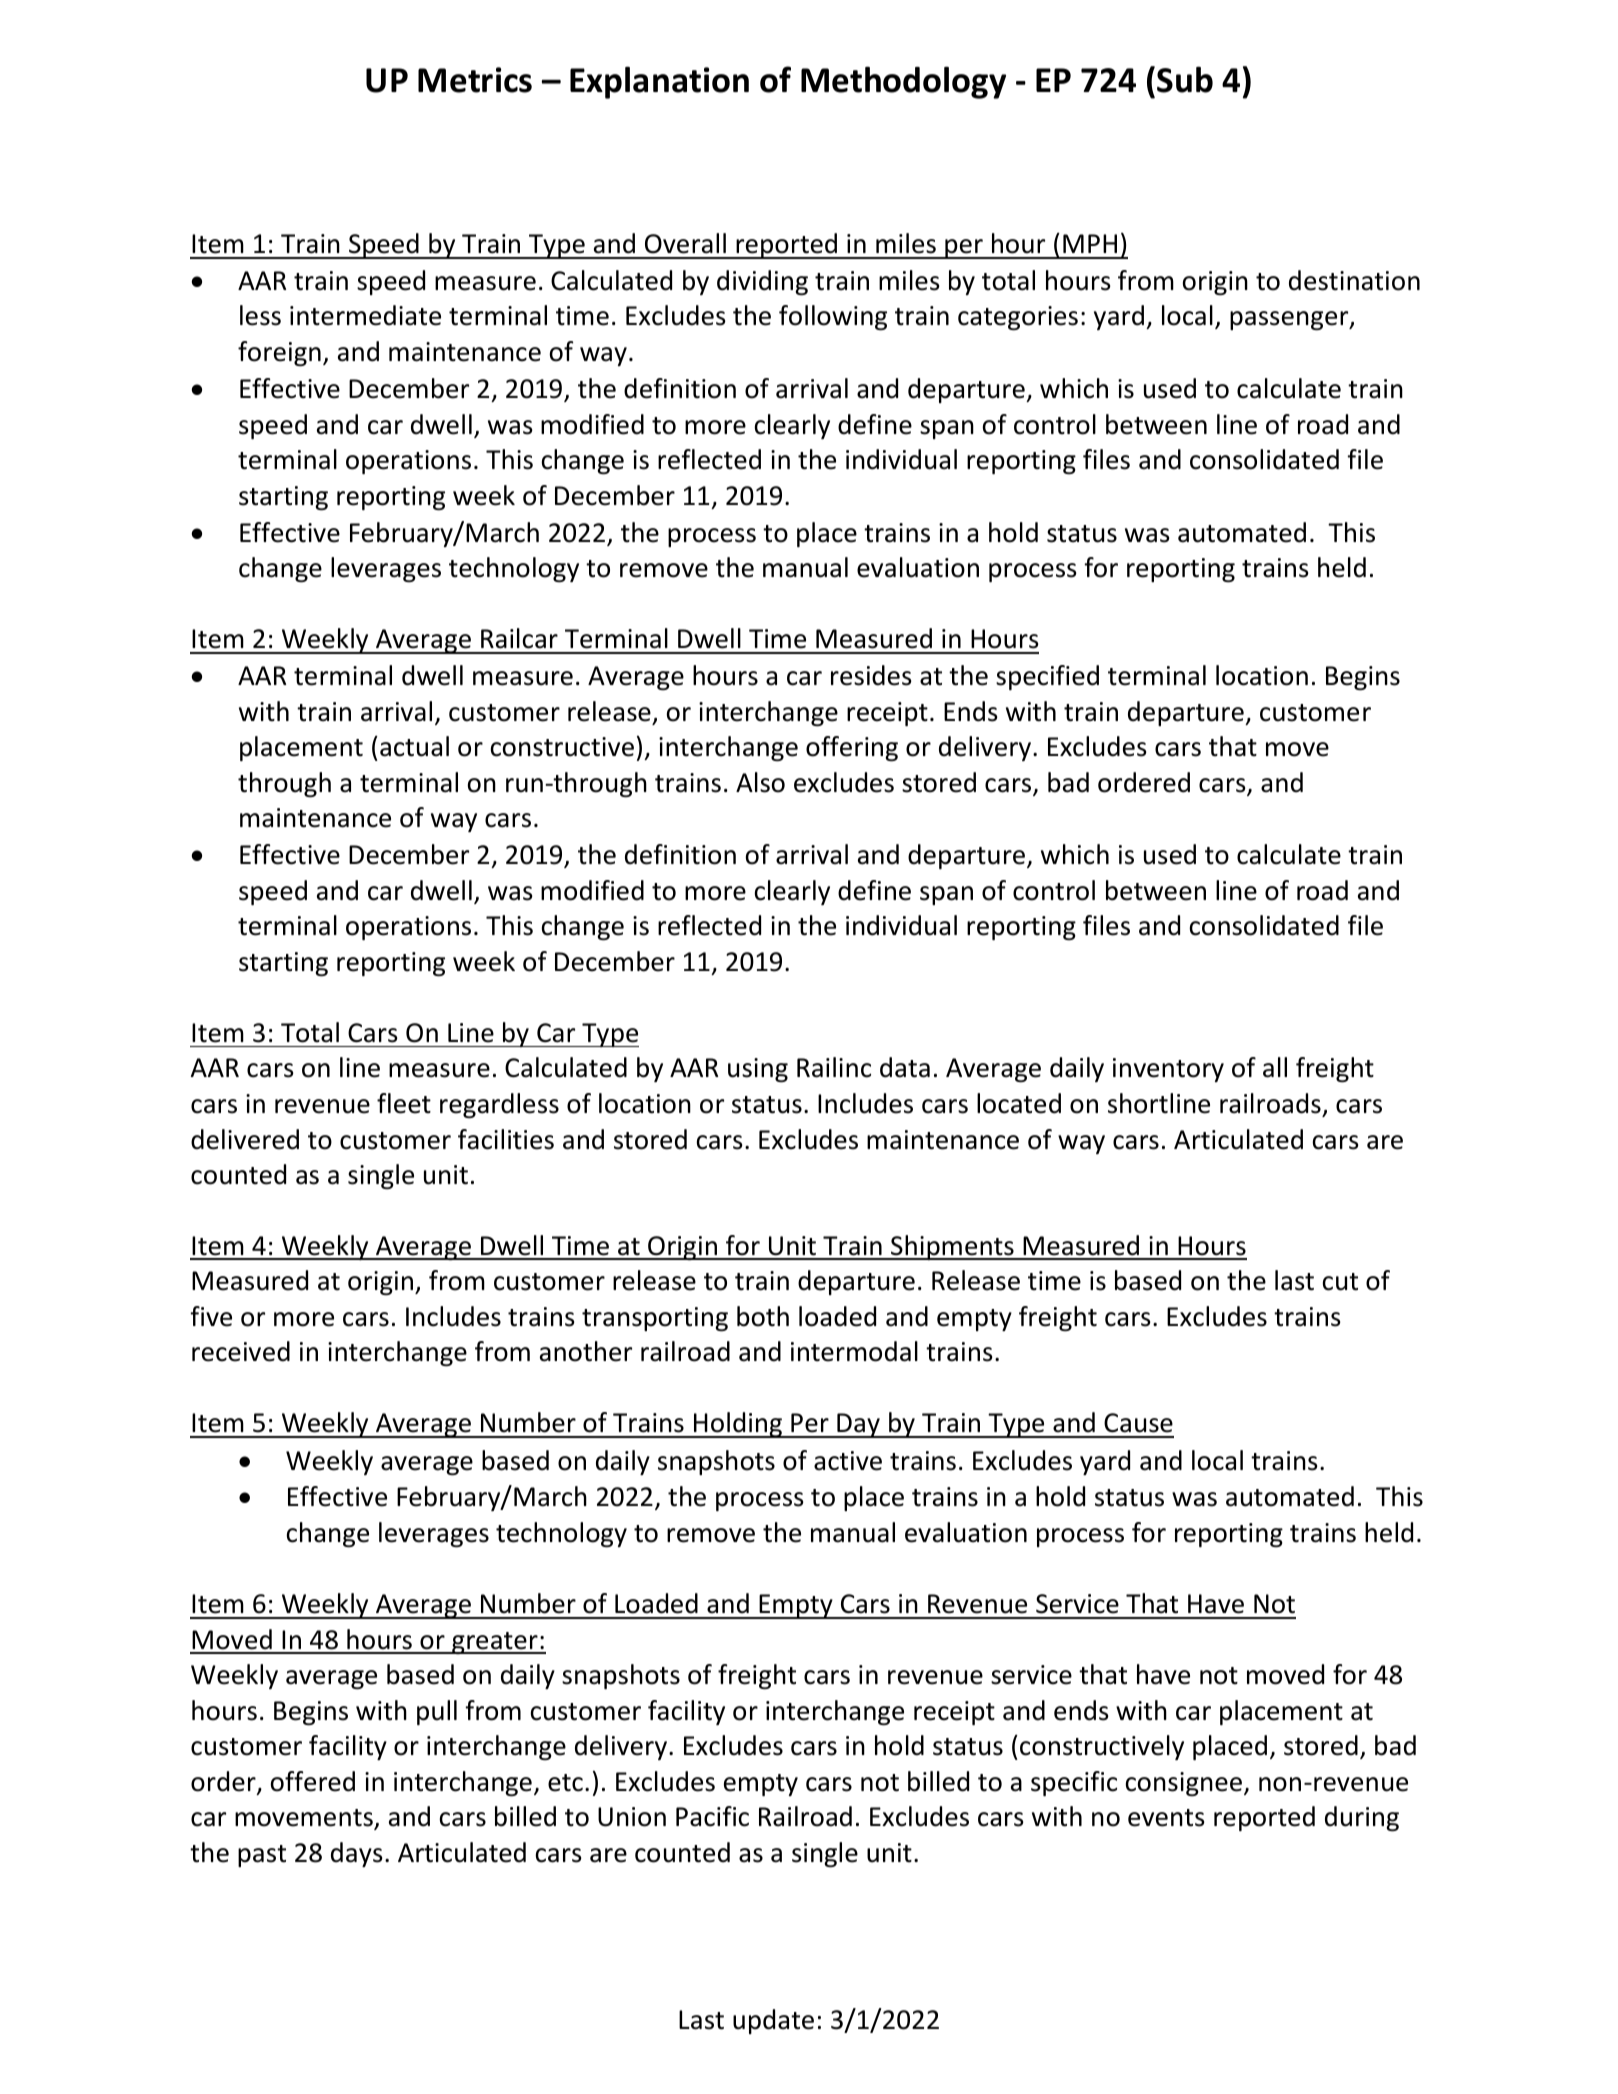  What do you see at coordinates (760, 782) in the page?
I see `Also` at bounding box center [760, 782].
